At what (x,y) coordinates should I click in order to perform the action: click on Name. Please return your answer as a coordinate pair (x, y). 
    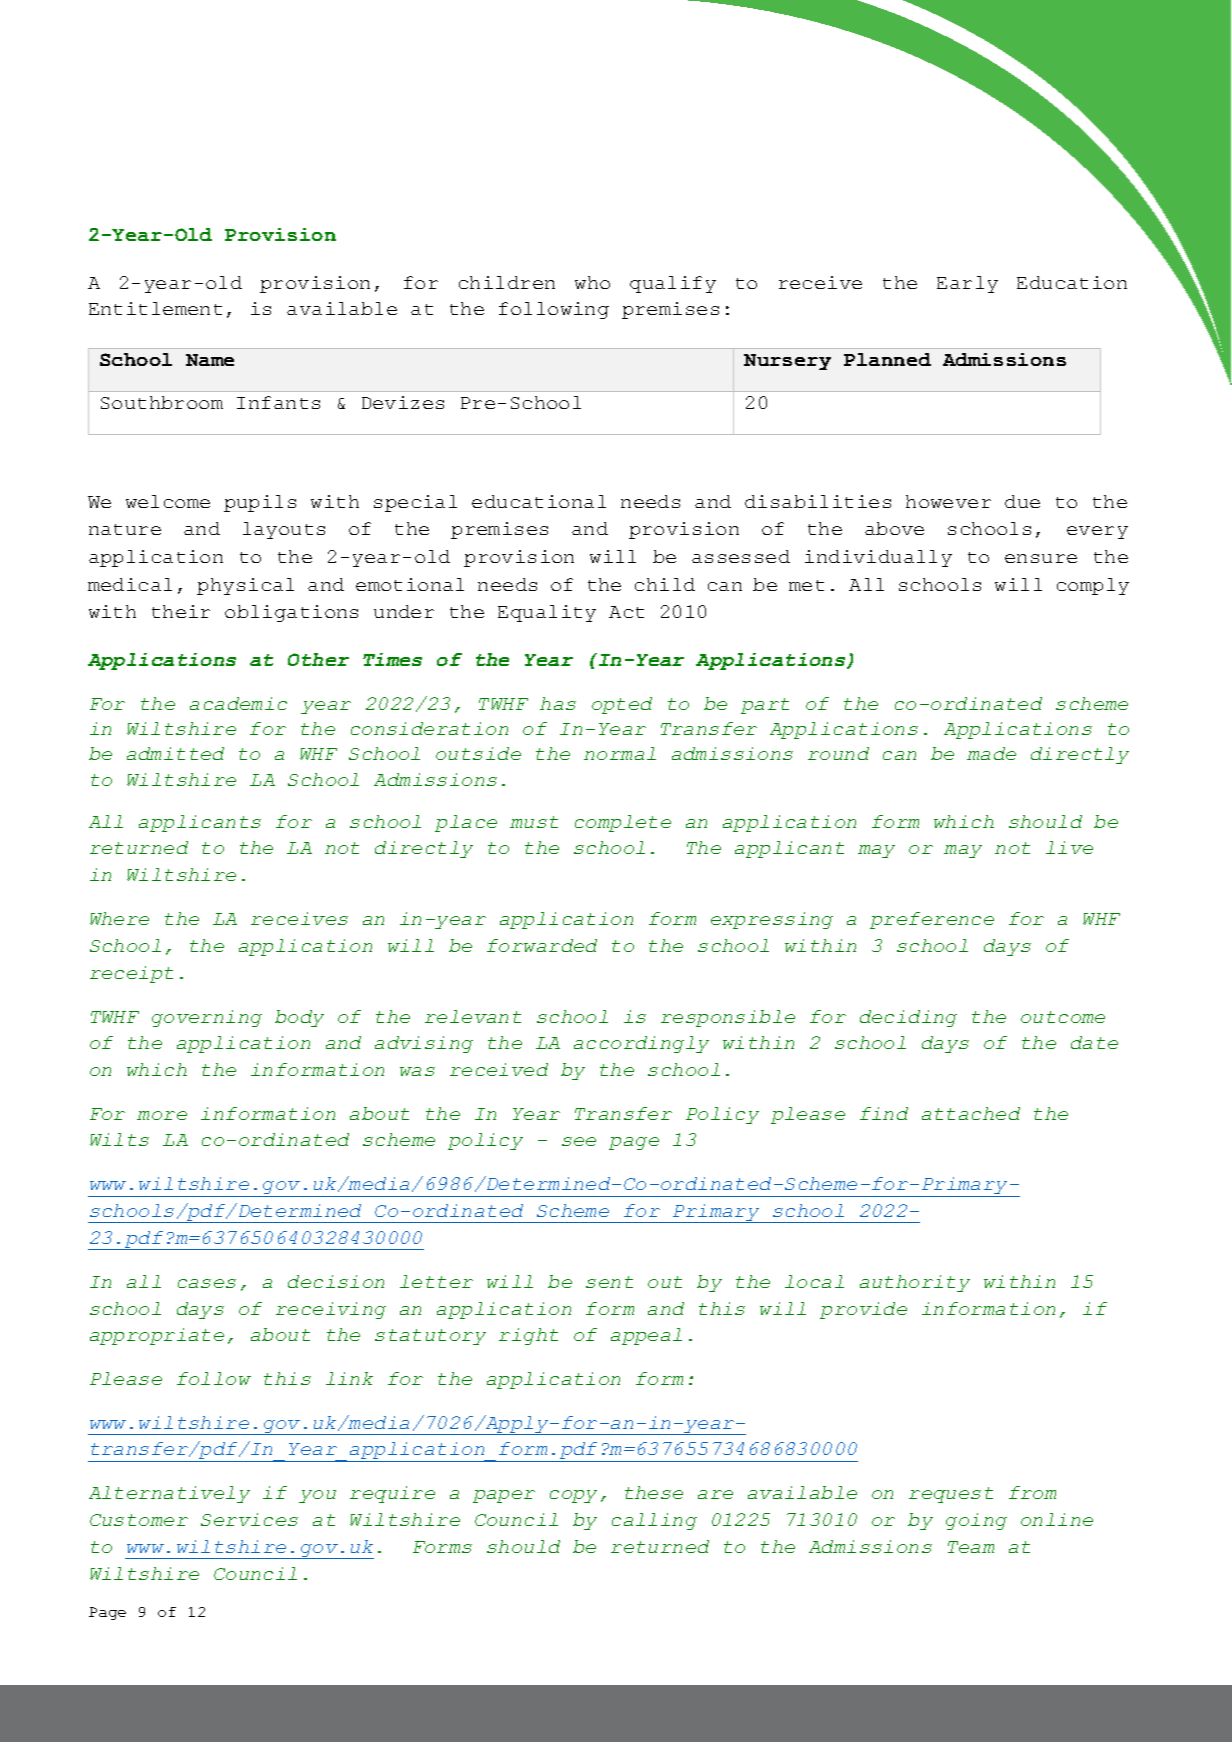
    Looking at the image, I should click on (210, 360).
